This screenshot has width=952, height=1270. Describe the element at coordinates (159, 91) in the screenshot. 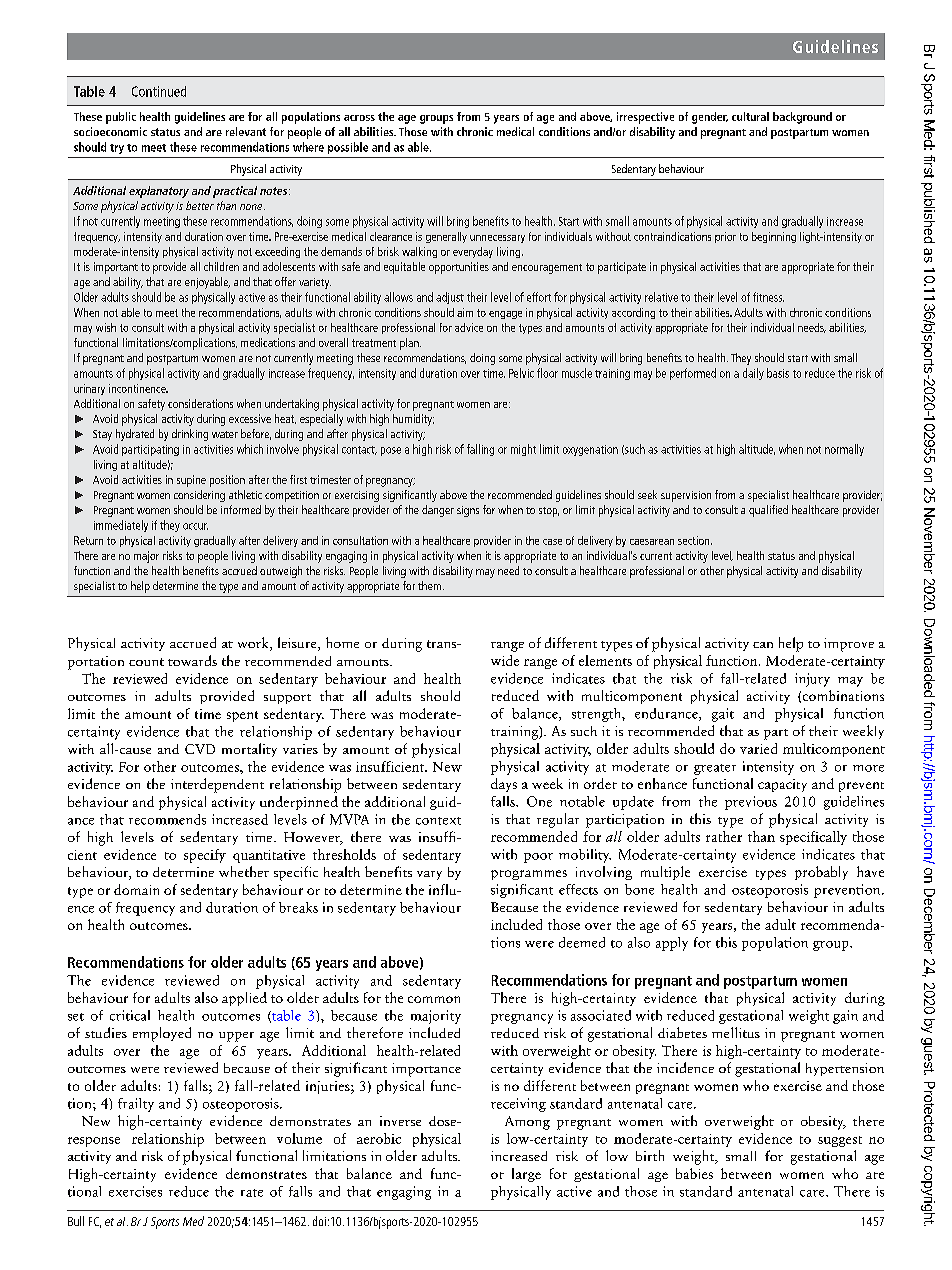

I see `Continued` at that location.
